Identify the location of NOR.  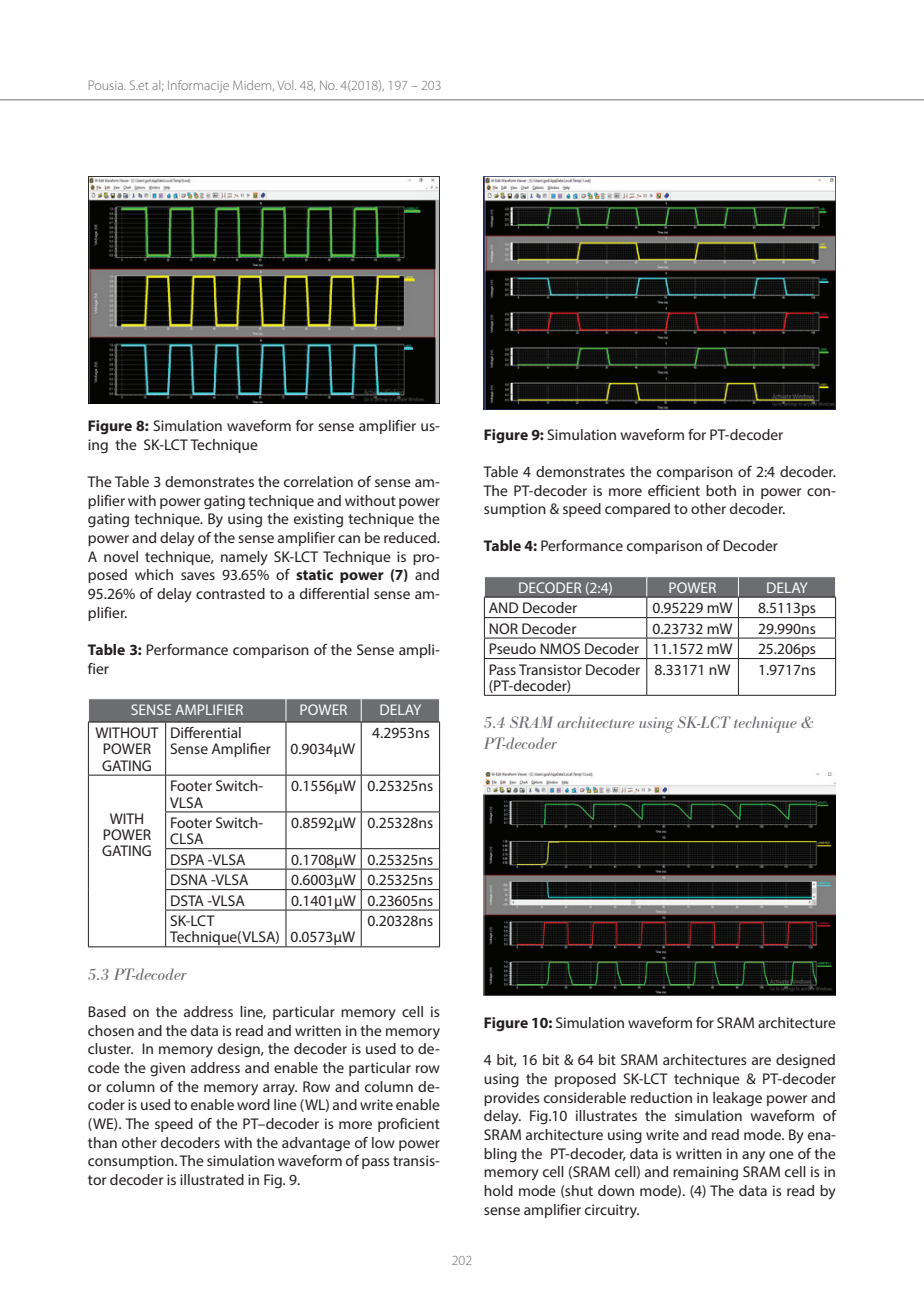
(503, 628).
